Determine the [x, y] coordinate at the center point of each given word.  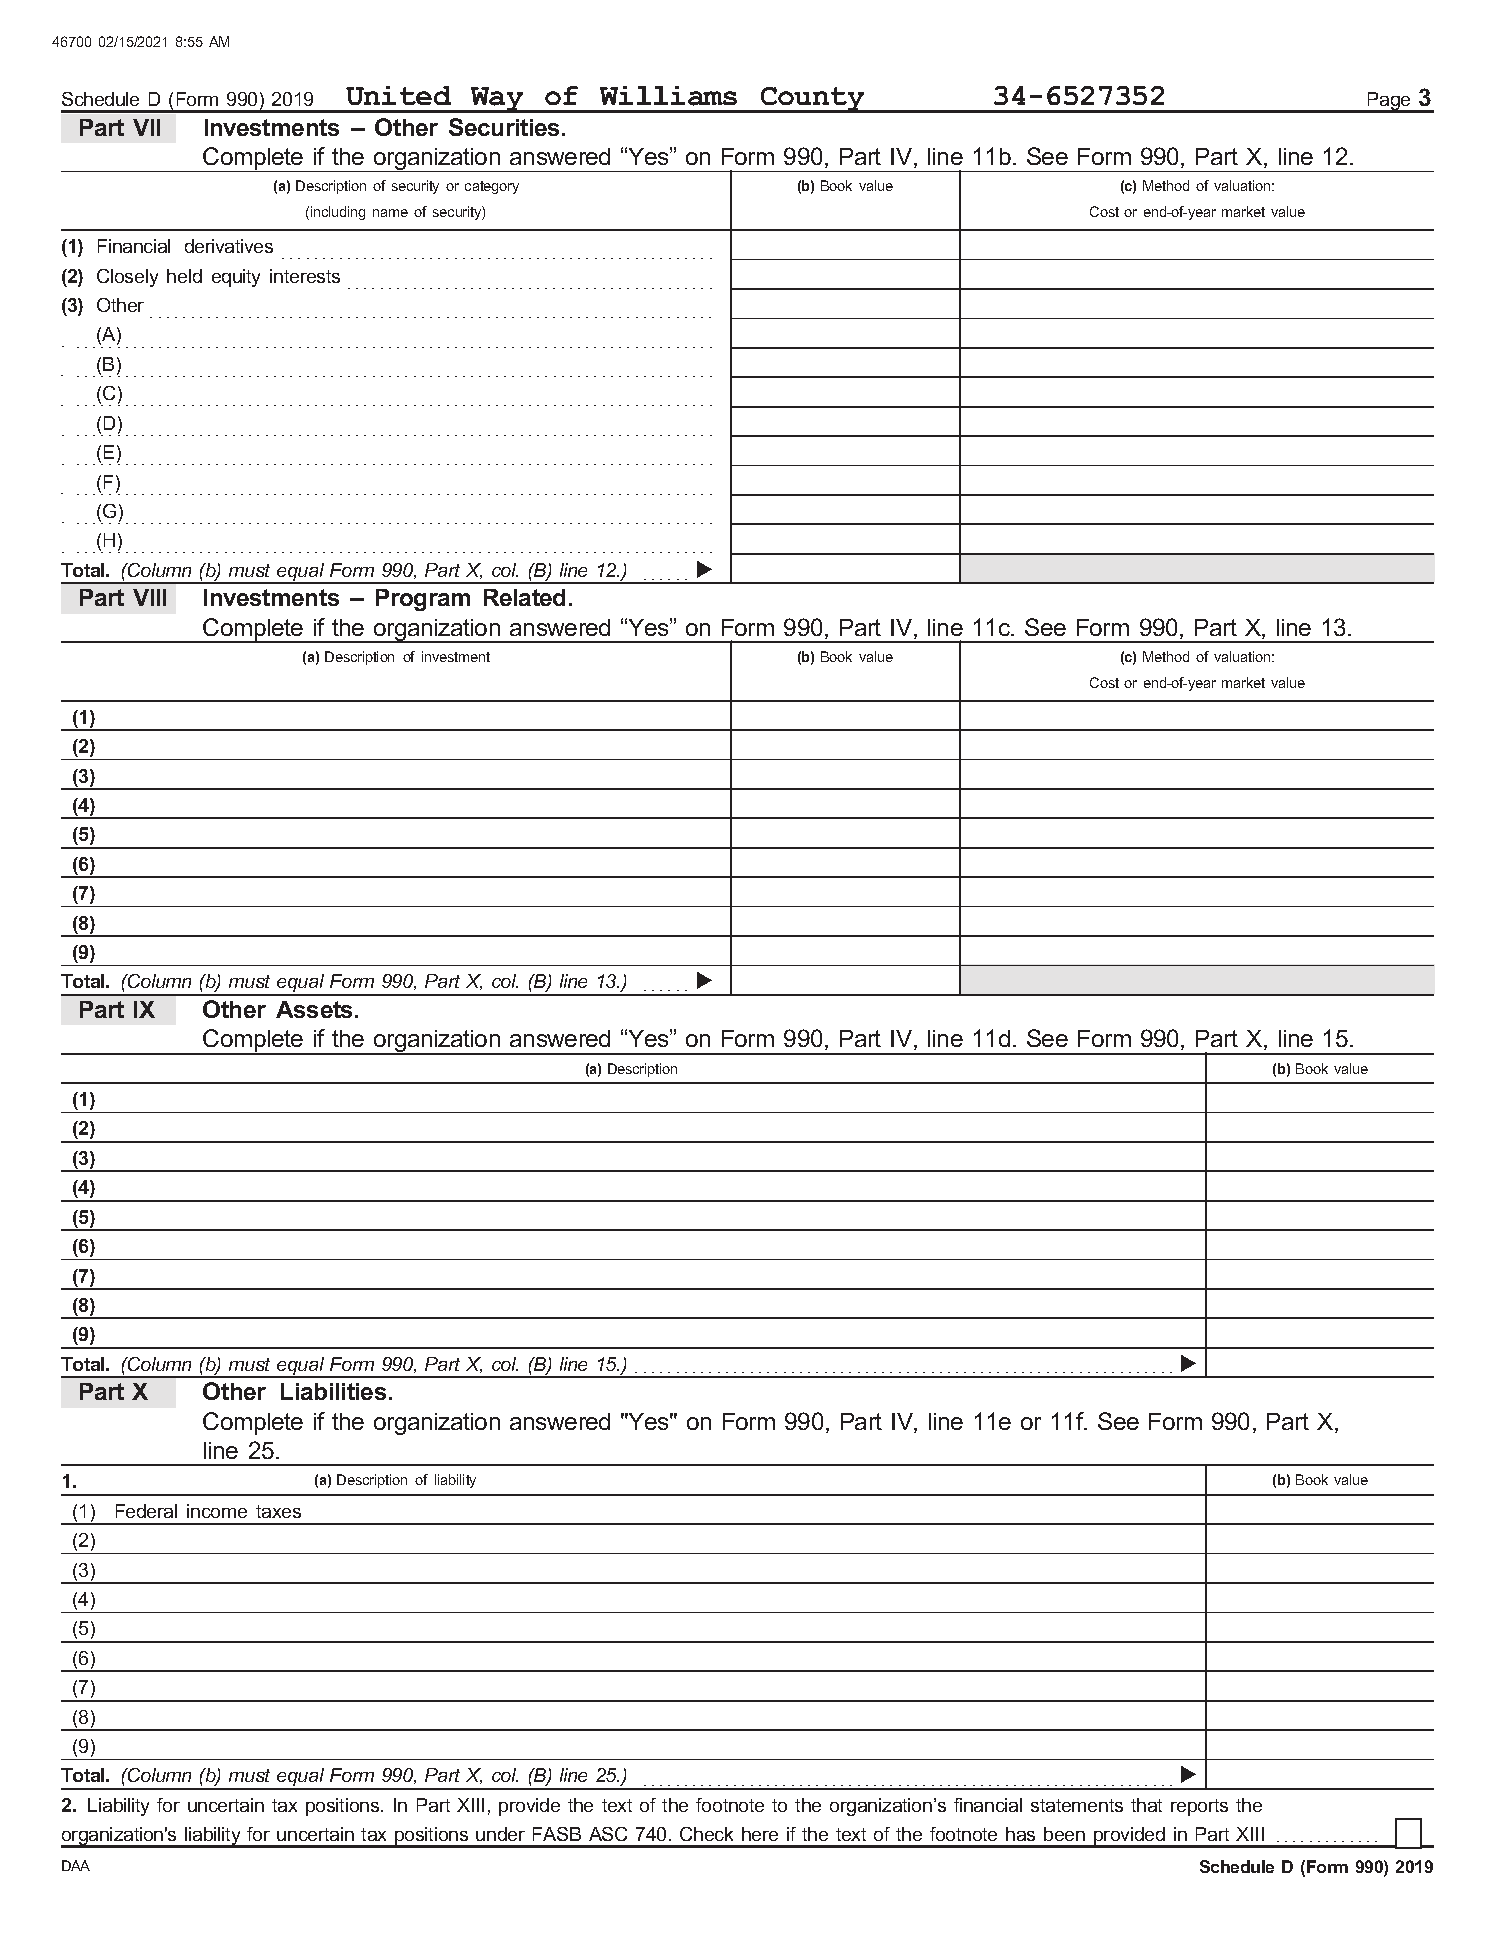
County [813, 100]
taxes [278, 1511]
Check [706, 1834]
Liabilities [333, 1391]
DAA [76, 1865]
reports [1199, 1807]
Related [524, 597]
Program [423, 600]
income [217, 1511]
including [338, 213]
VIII [149, 597]
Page [1389, 102]
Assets [316, 1009]
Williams [668, 96]
